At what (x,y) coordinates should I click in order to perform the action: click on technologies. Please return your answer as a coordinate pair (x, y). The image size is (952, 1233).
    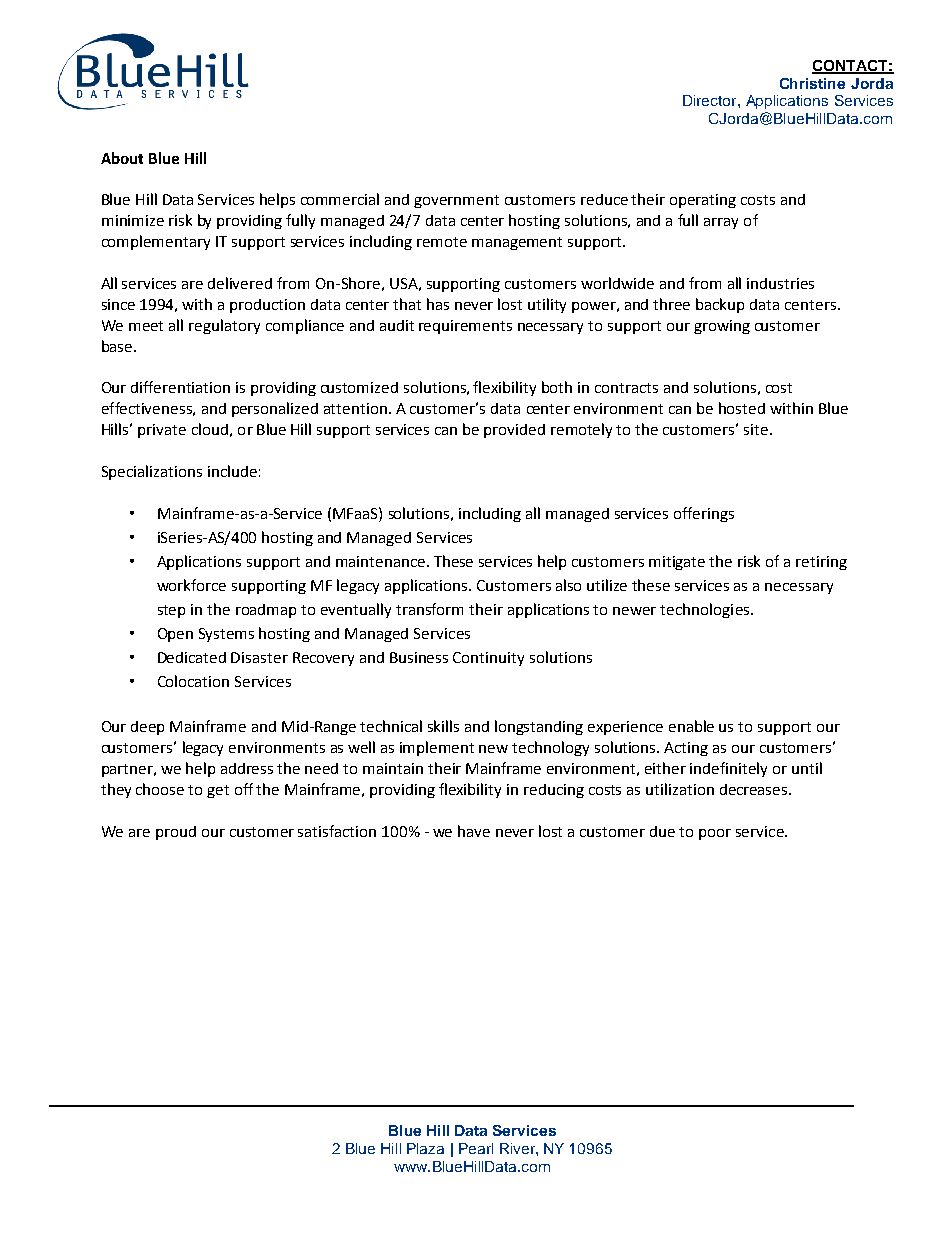
    Looking at the image, I should click on (706, 610).
